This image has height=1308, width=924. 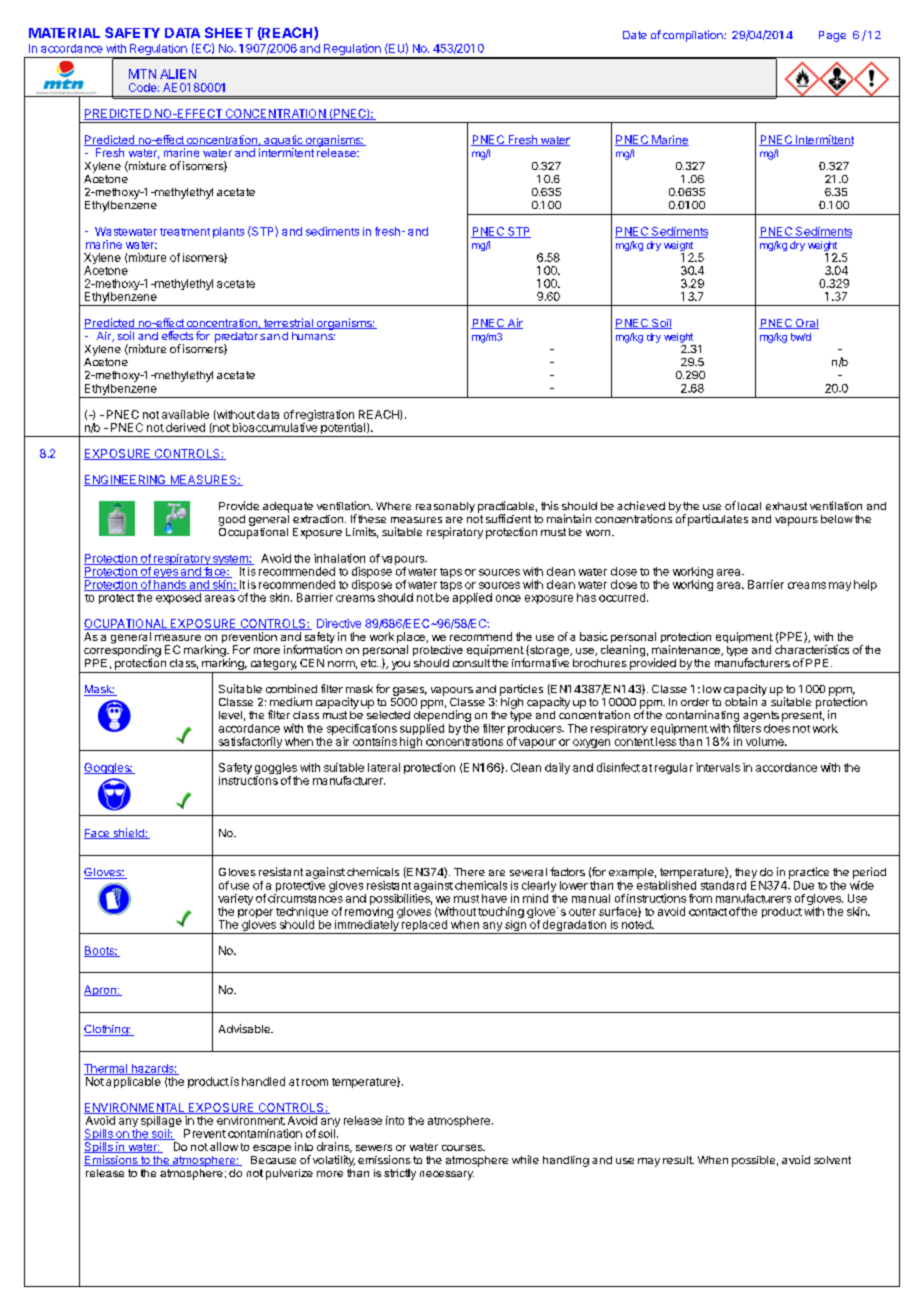 What do you see at coordinates (178, 598) in the image?
I see `exposed` at bounding box center [178, 598].
